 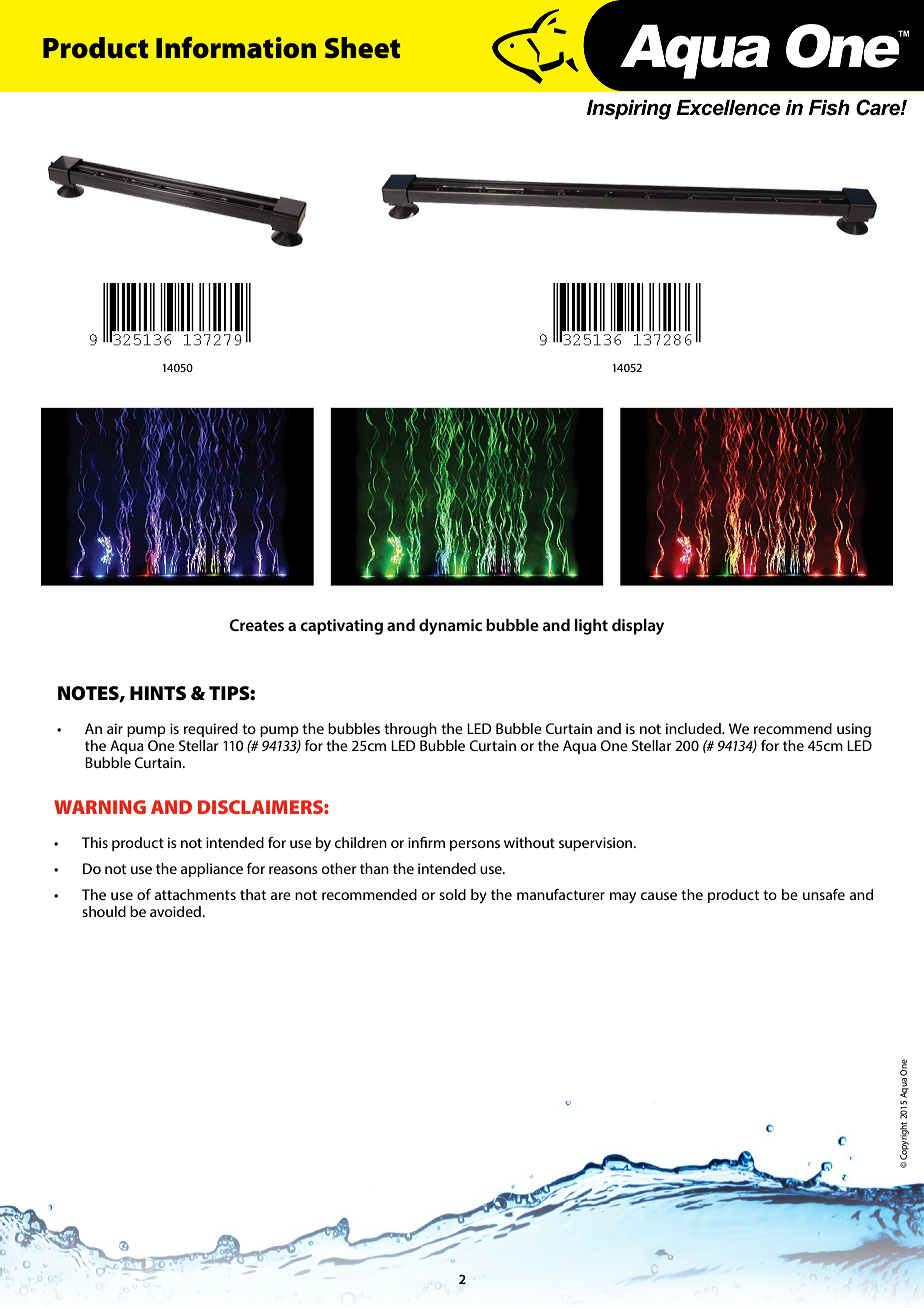 What do you see at coordinates (362, 48) in the screenshot?
I see `Sheet` at bounding box center [362, 48].
